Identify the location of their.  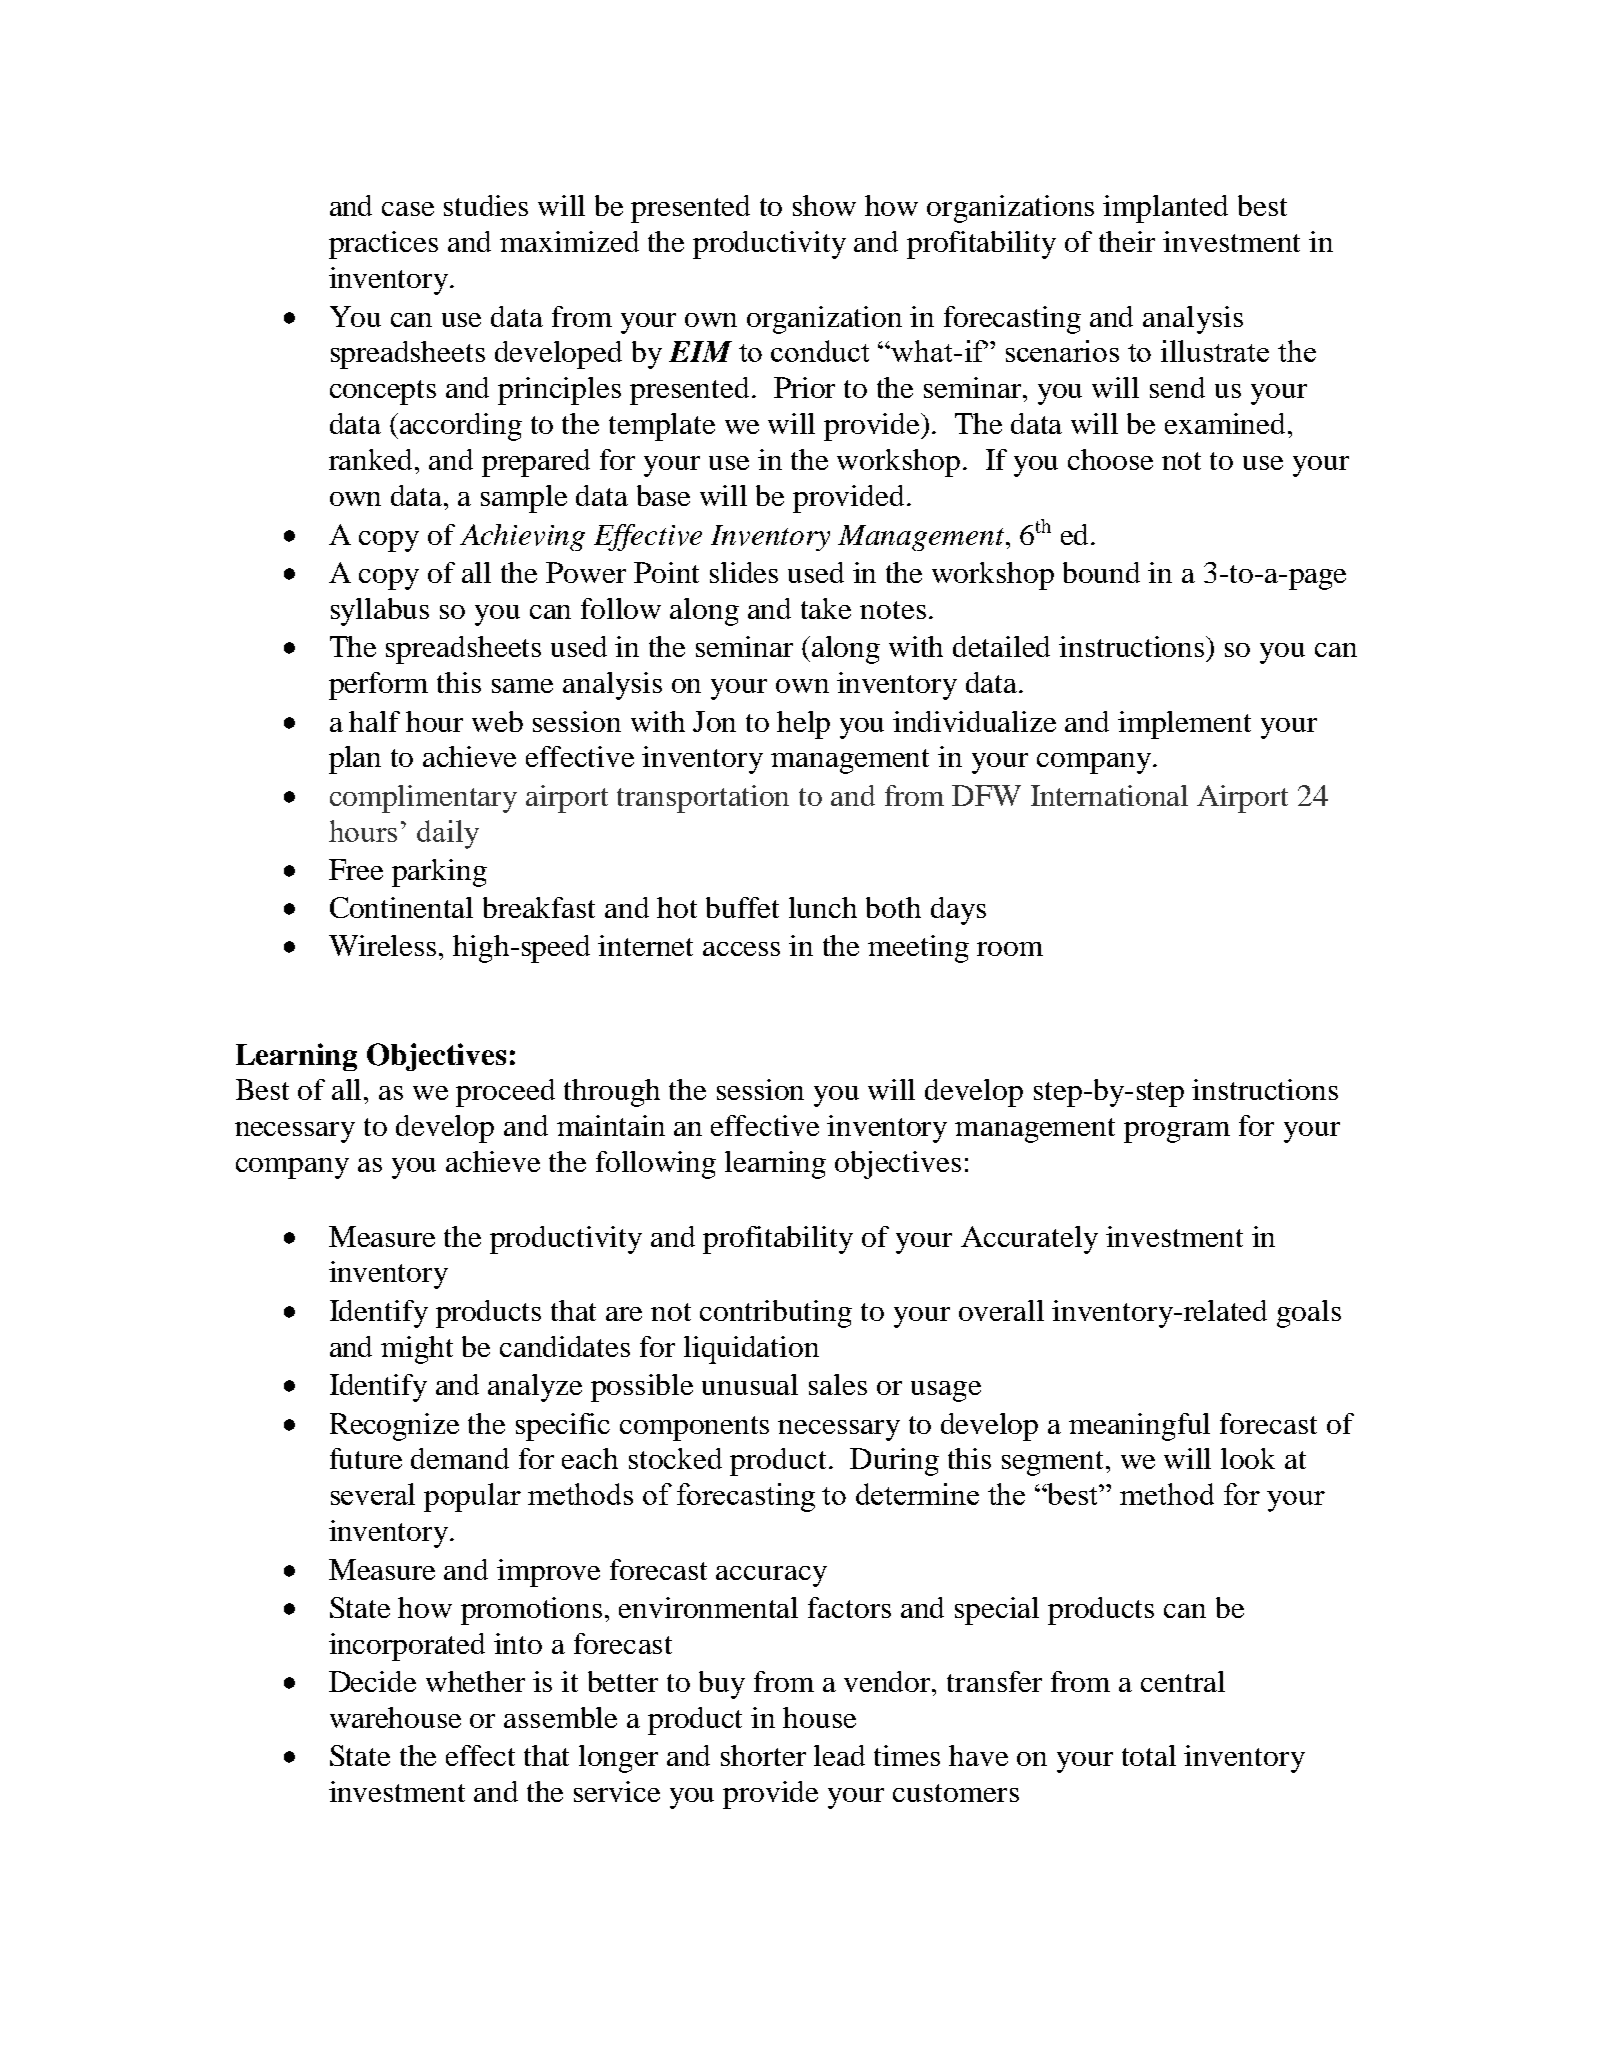
(1127, 241).
